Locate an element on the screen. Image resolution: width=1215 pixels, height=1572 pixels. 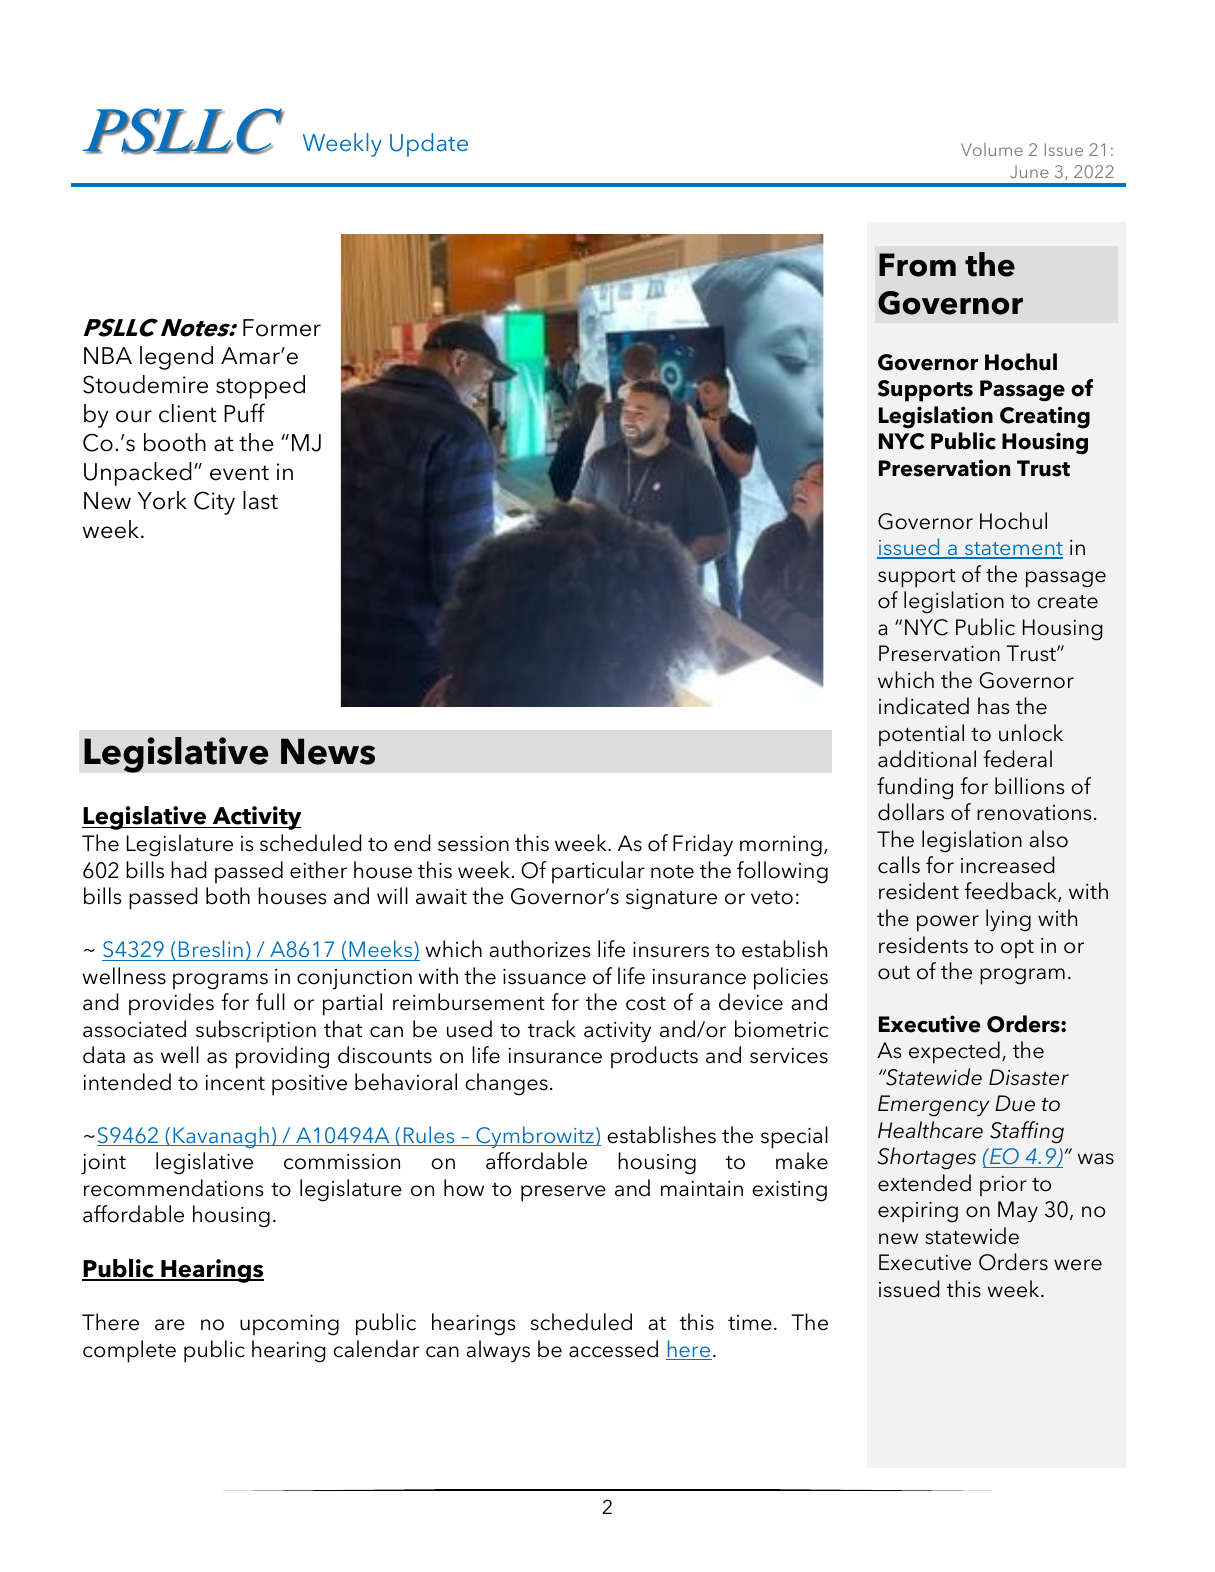
Volume is located at coordinates (992, 149).
